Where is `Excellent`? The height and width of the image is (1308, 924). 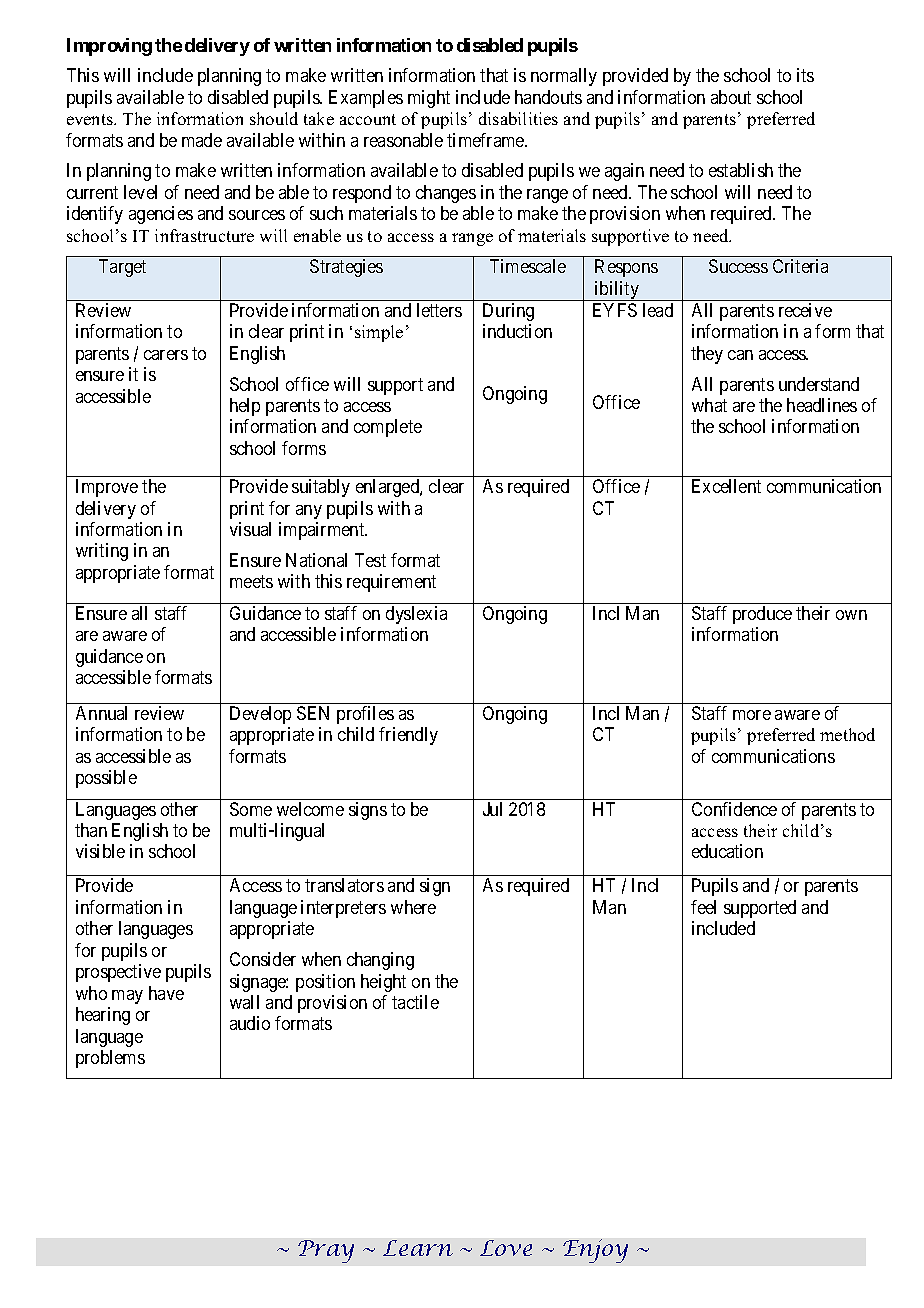
Excellent is located at coordinates (726, 486).
